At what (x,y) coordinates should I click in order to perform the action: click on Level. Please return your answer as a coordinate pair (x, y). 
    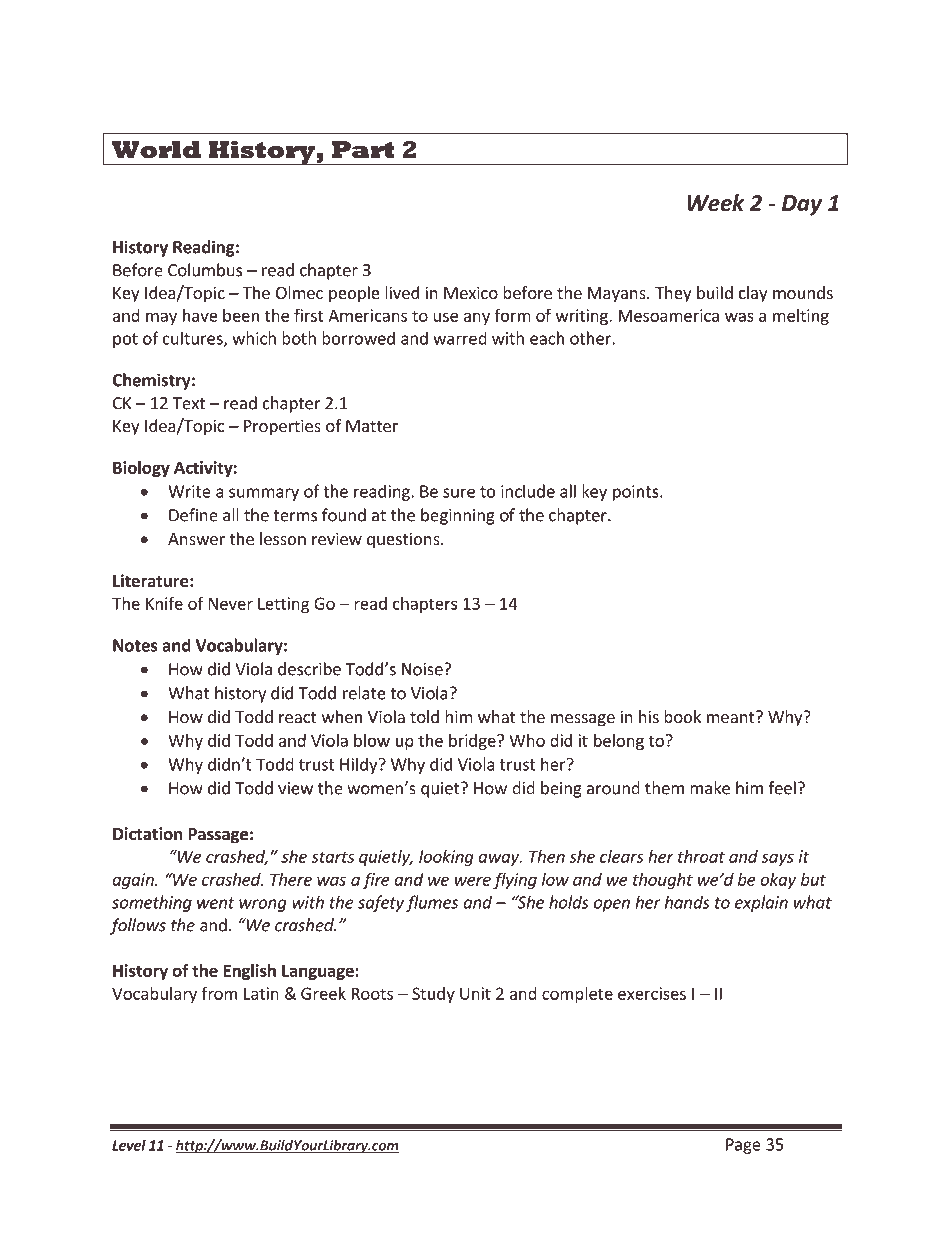
    Looking at the image, I should click on (129, 1145).
